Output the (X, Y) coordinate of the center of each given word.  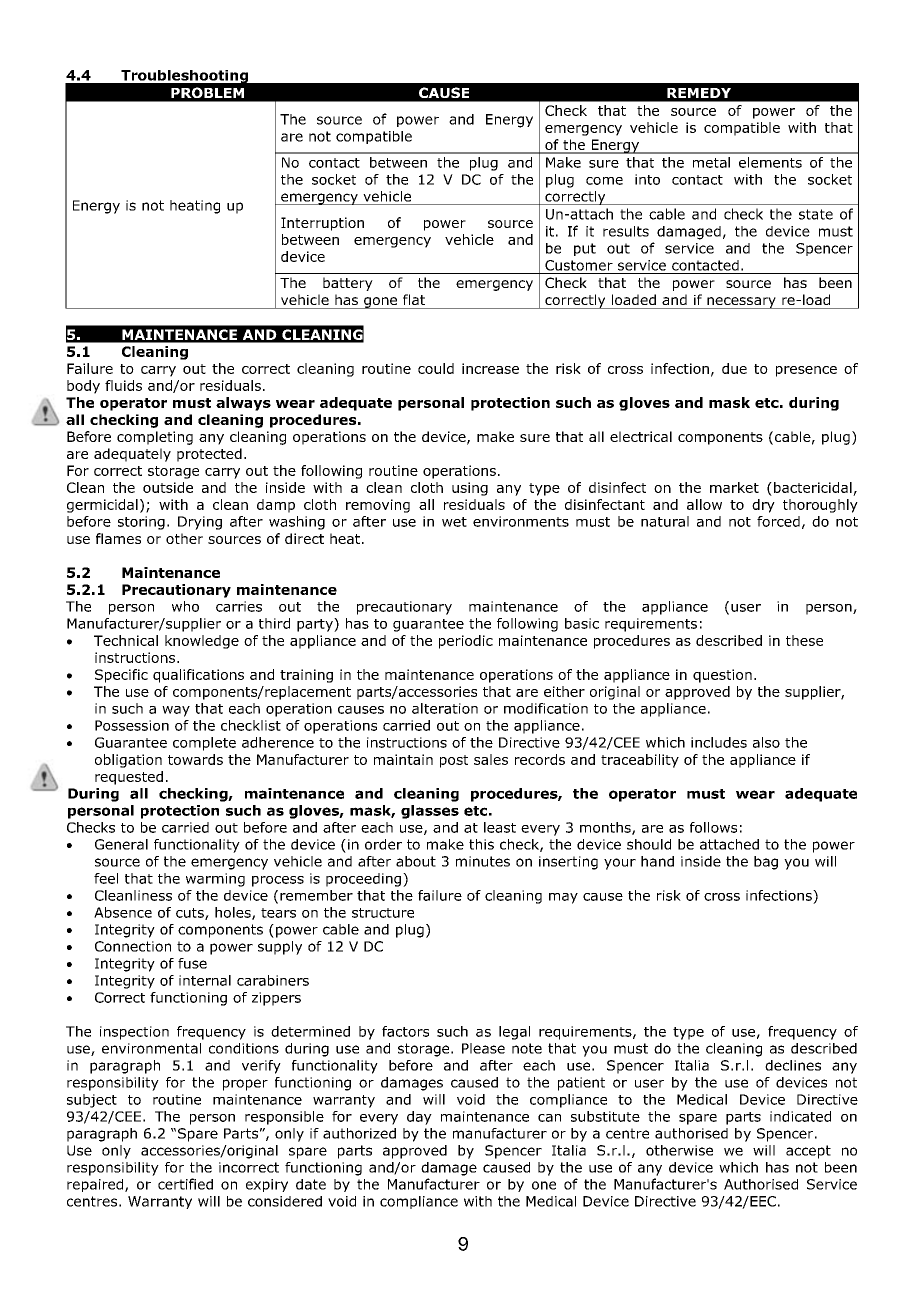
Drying (200, 523)
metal (711, 162)
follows (713, 827)
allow (704, 504)
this (481, 844)
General (121, 844)
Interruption (322, 224)
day (419, 1118)
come (604, 181)
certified (185, 1184)
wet (454, 522)
